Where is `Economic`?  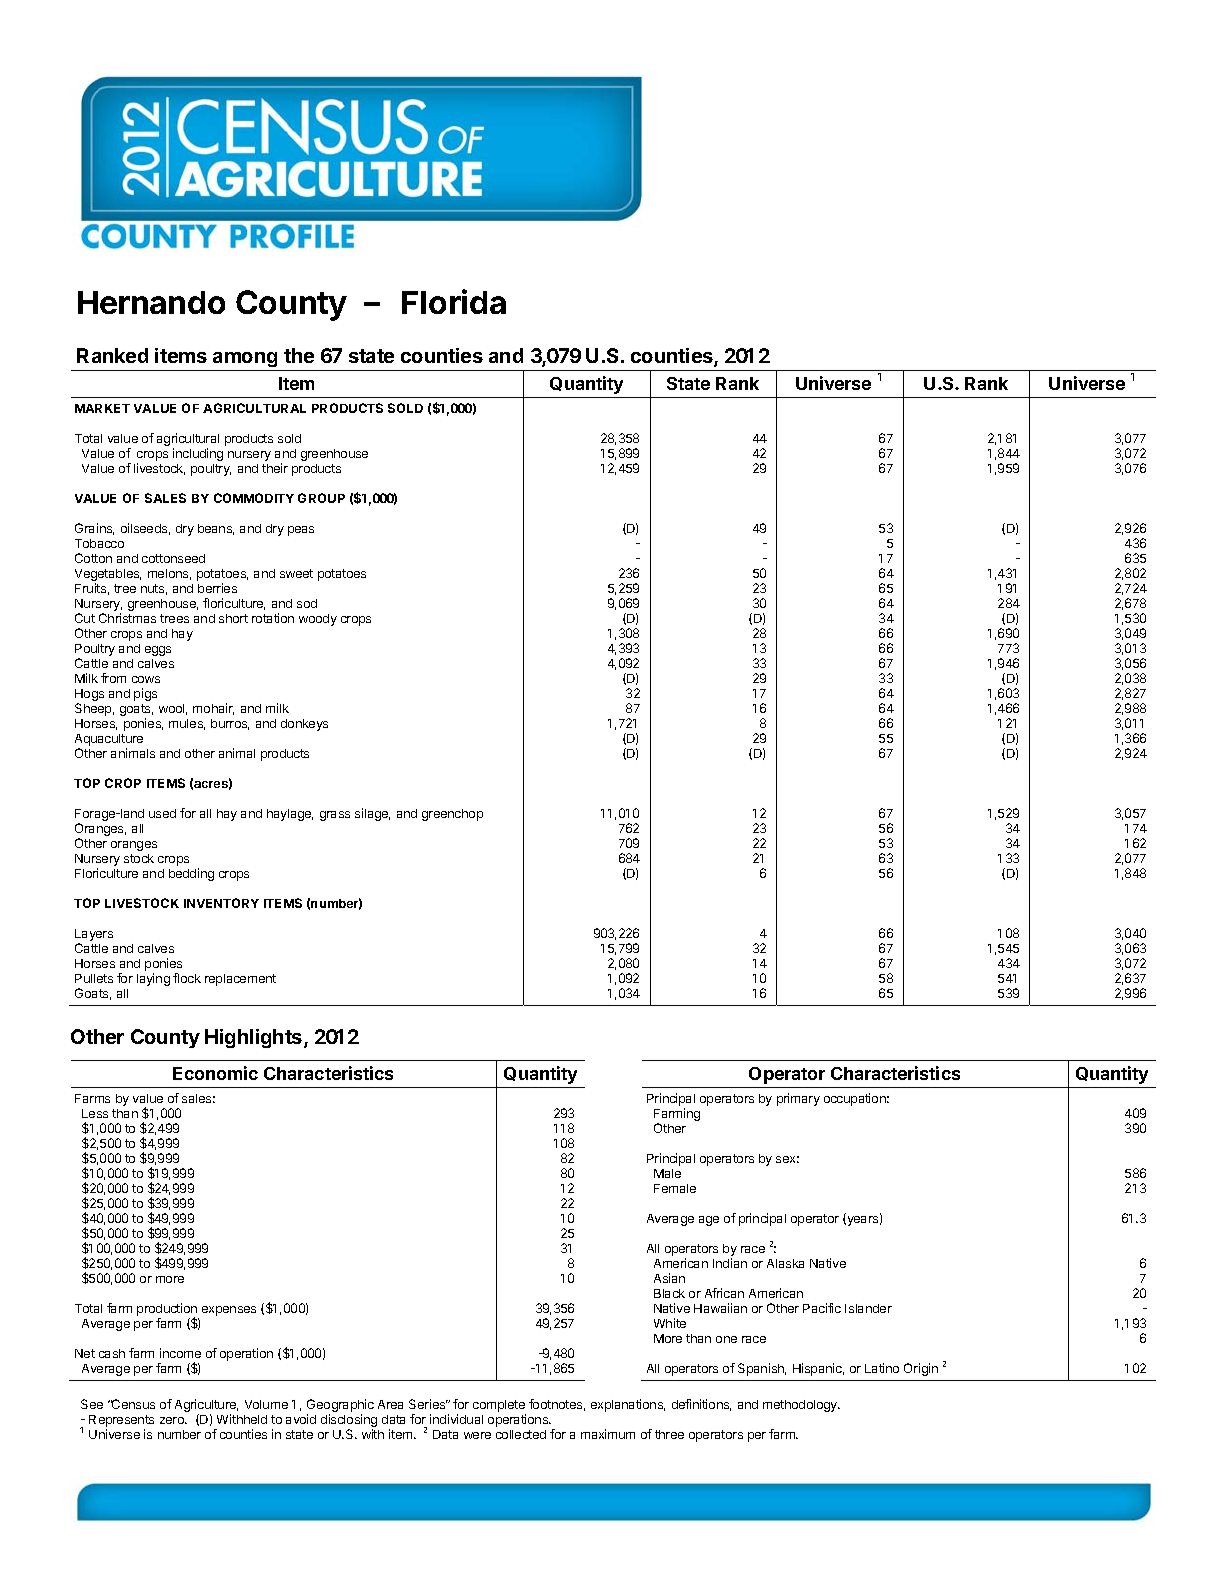 Economic is located at coordinates (215, 1073).
